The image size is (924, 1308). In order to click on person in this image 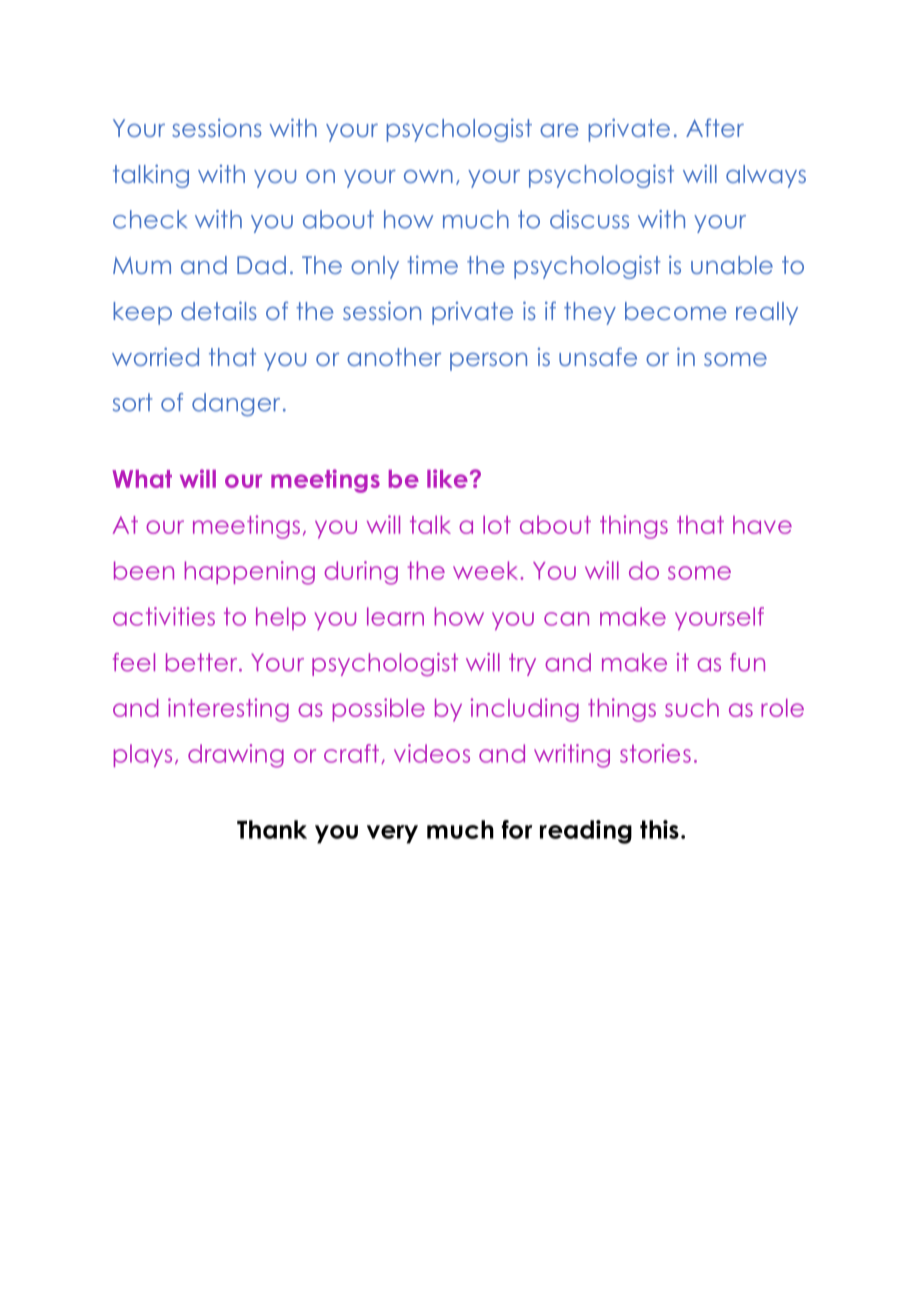, I will do `click(488, 361)`.
